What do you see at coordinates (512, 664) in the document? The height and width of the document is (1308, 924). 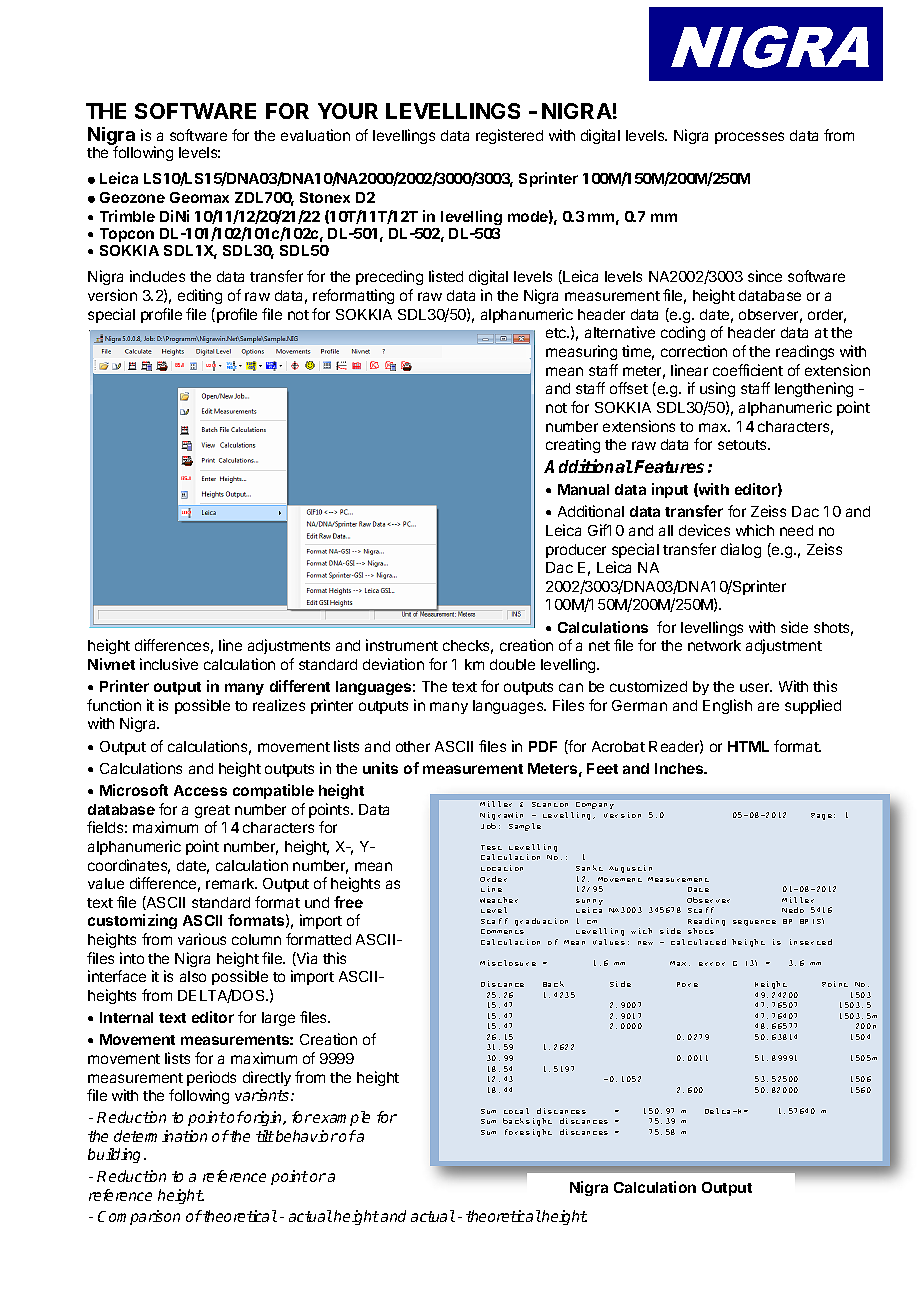 I see `double` at bounding box center [512, 664].
